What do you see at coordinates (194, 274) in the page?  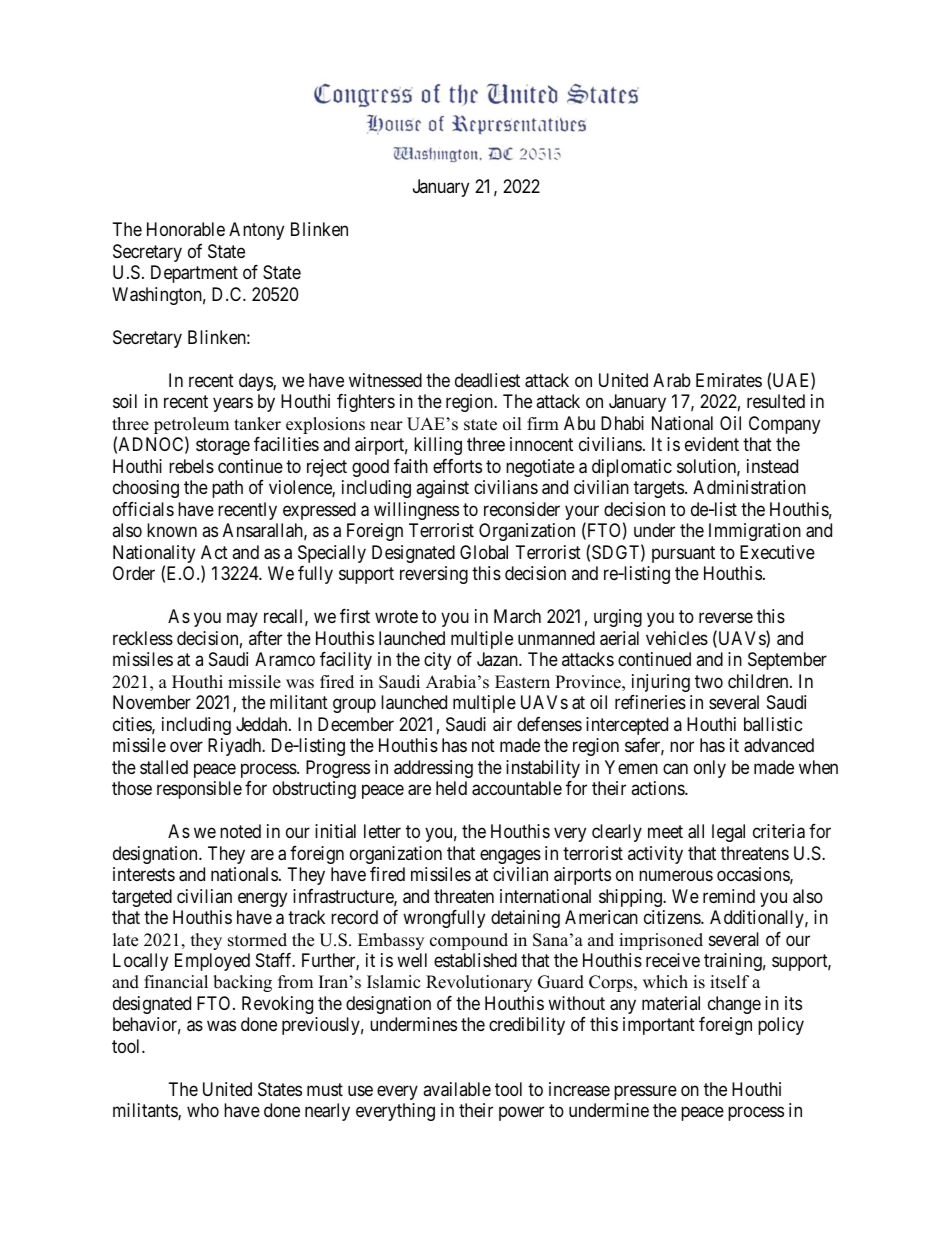 I see `Department` at bounding box center [194, 274].
